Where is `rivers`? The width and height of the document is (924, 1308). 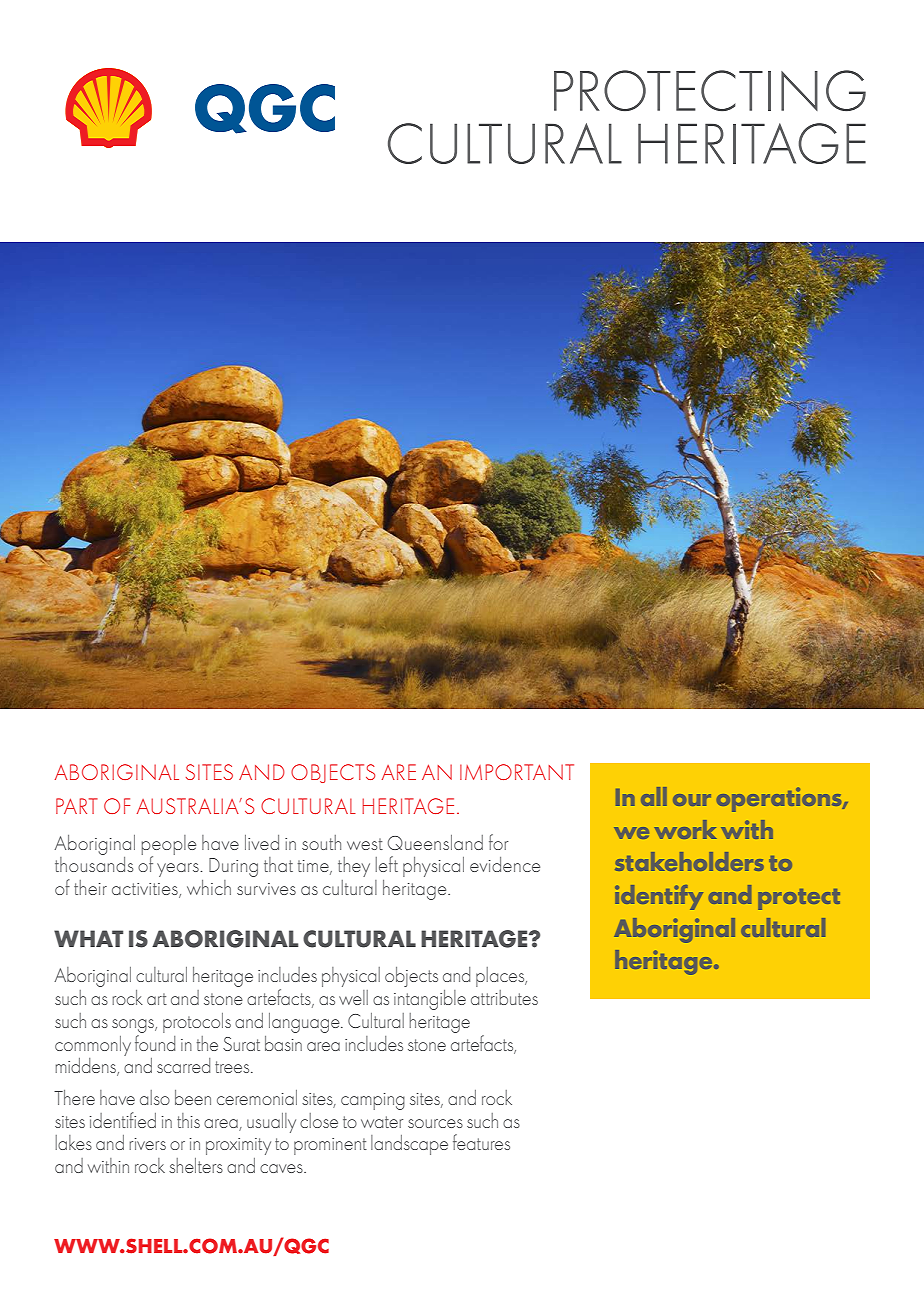 rivers is located at coordinates (147, 1144).
